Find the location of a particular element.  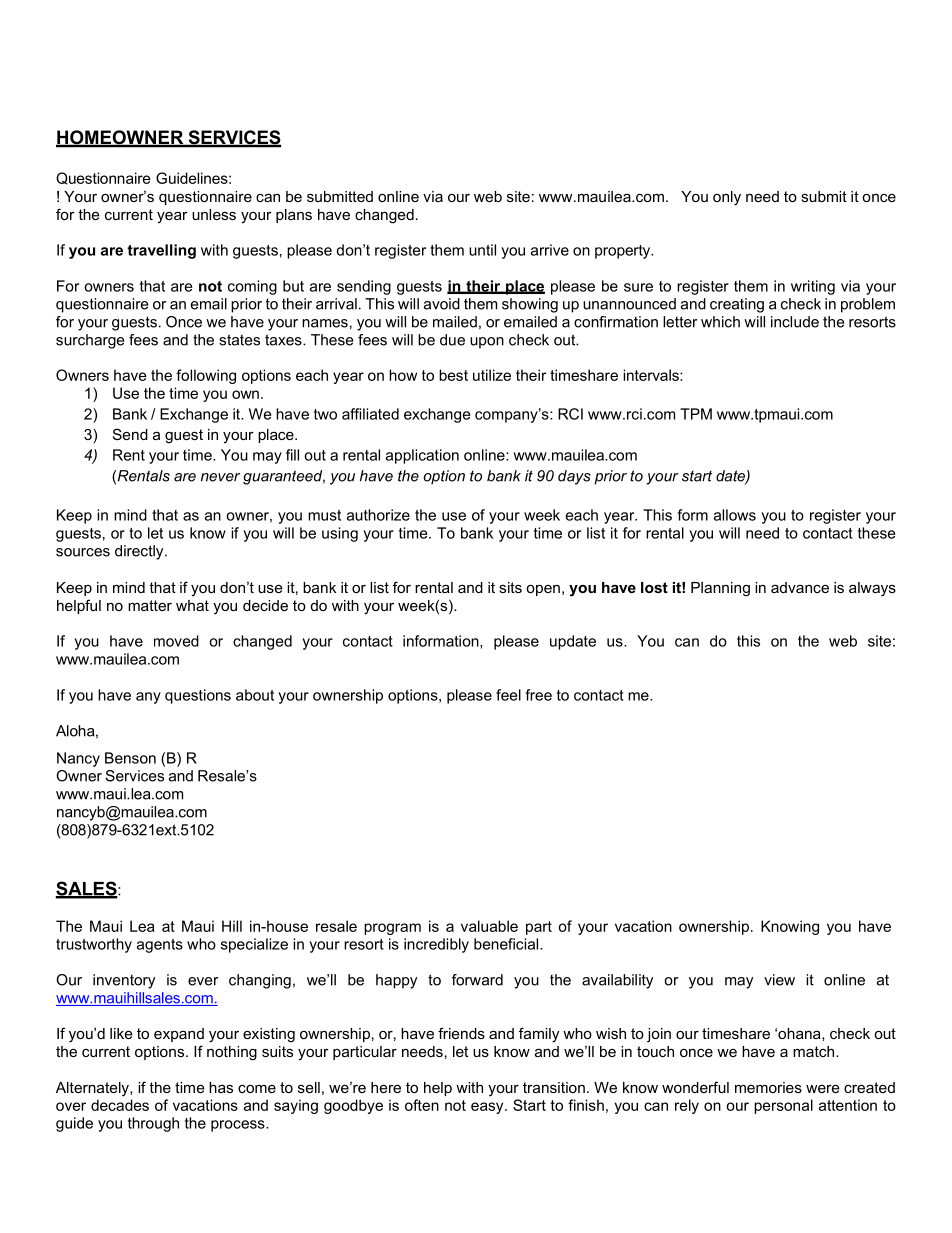

through is located at coordinates (153, 1124).
